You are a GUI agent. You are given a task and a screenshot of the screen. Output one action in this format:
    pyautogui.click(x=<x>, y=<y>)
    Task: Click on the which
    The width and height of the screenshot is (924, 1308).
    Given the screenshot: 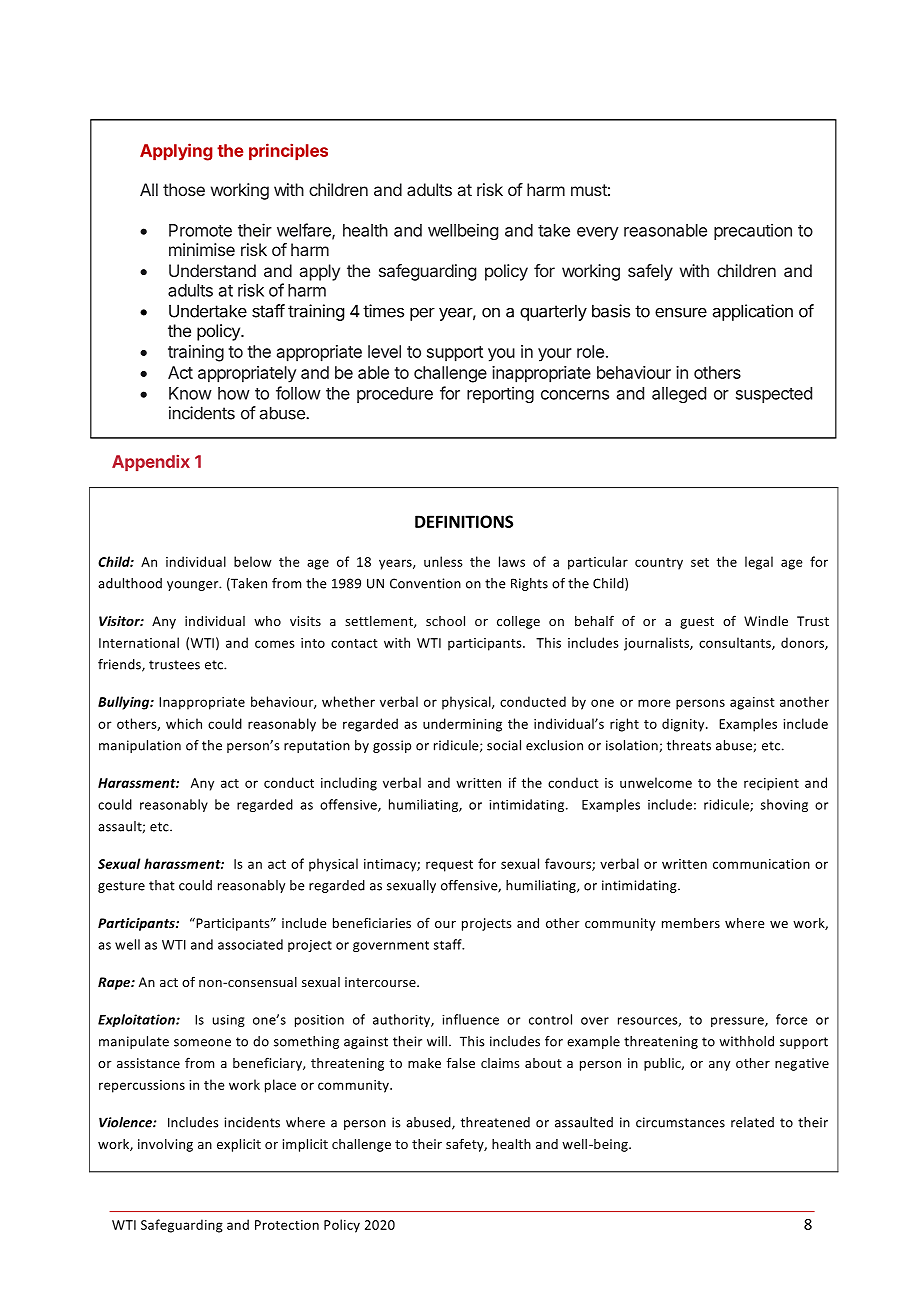 What is the action you would take?
    pyautogui.click(x=184, y=723)
